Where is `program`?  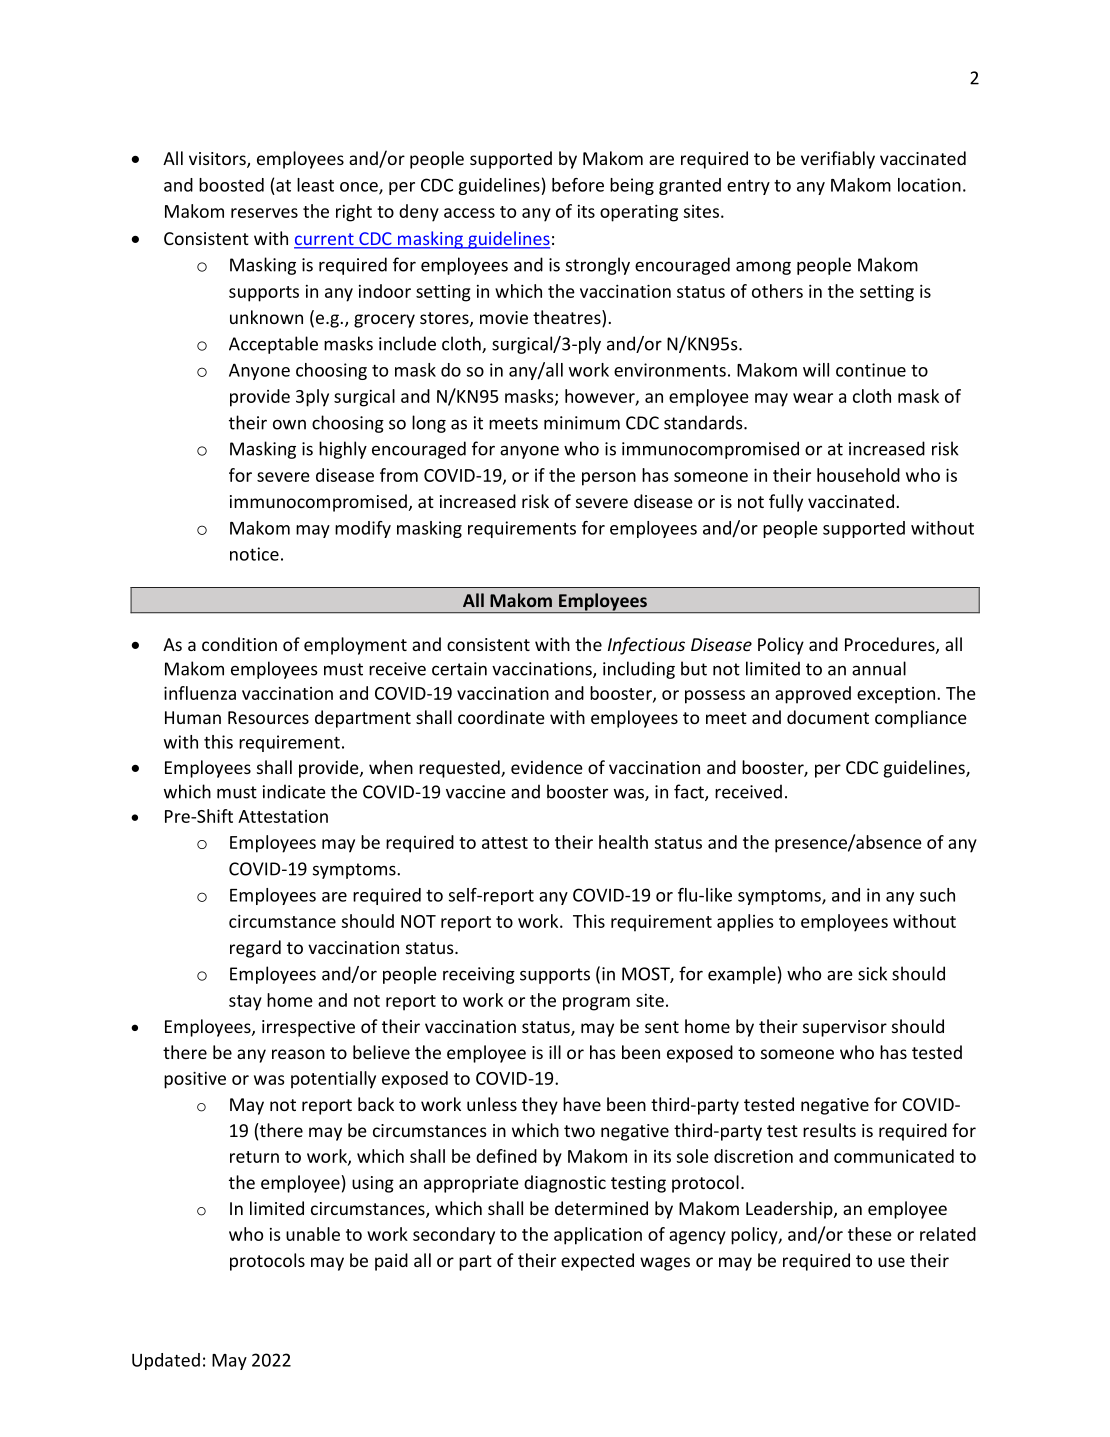 program is located at coordinates (596, 1004).
